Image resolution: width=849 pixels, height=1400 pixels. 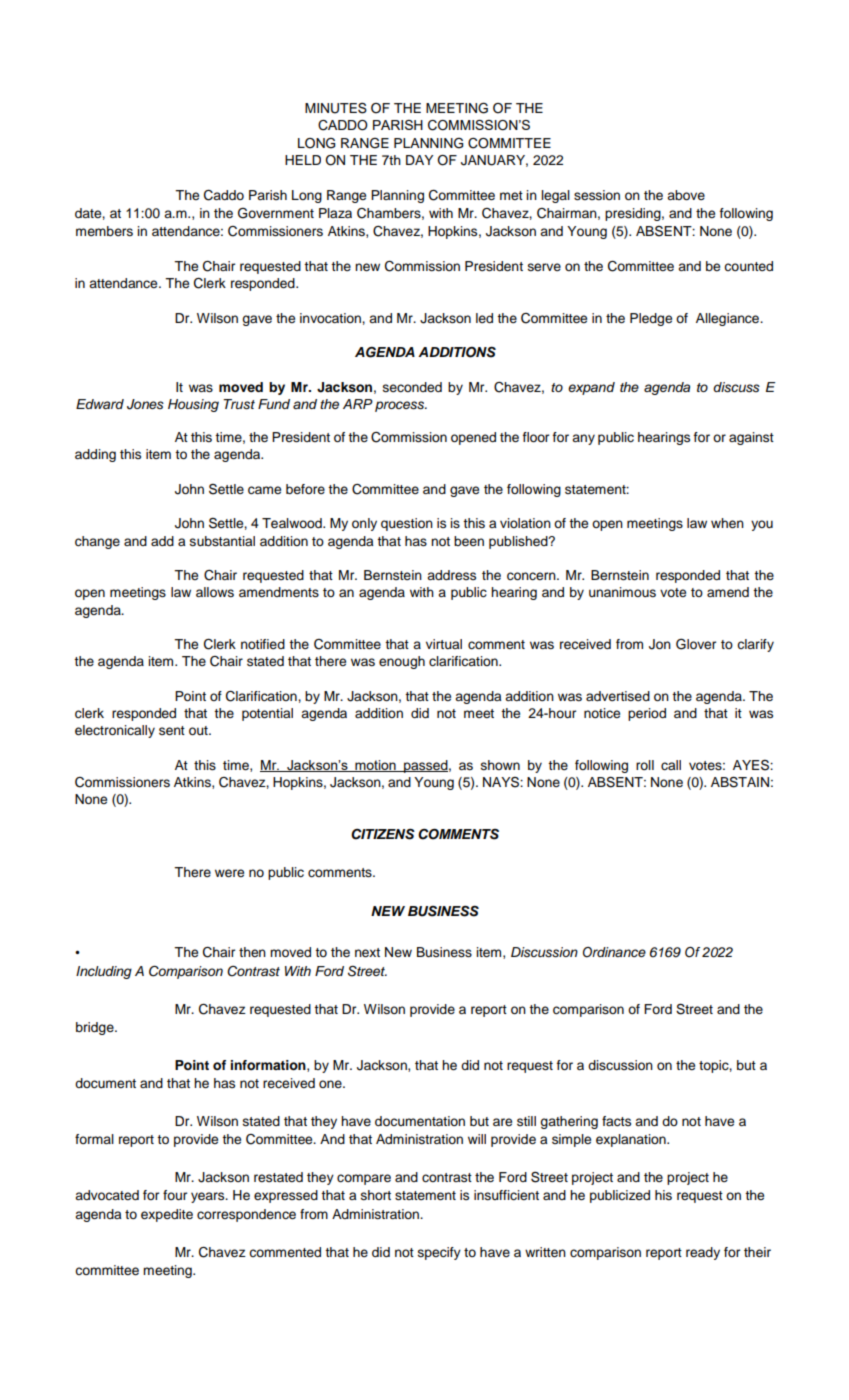 I want to click on specify, so click(x=439, y=1253).
